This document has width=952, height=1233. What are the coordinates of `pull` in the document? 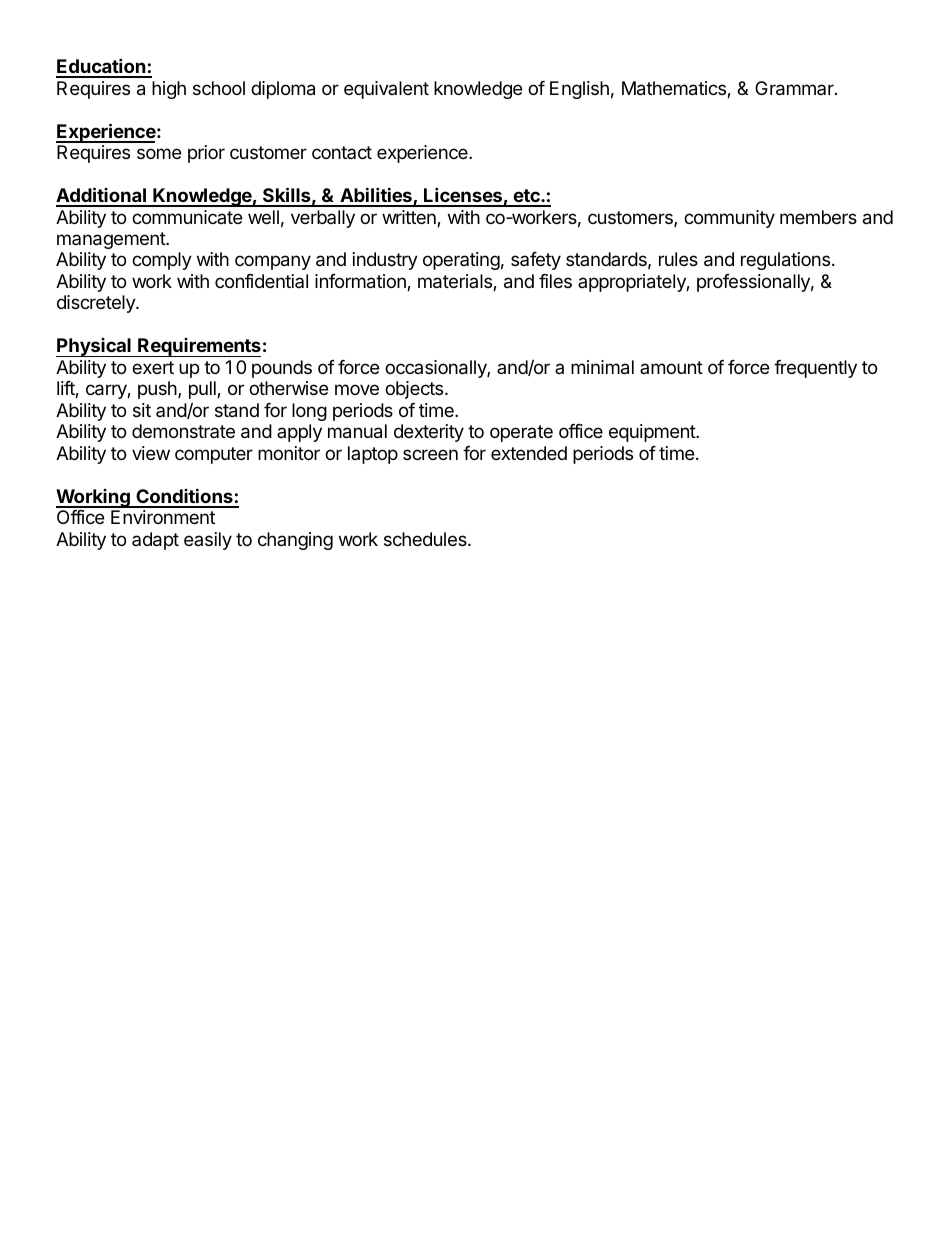 It's located at (203, 390).
